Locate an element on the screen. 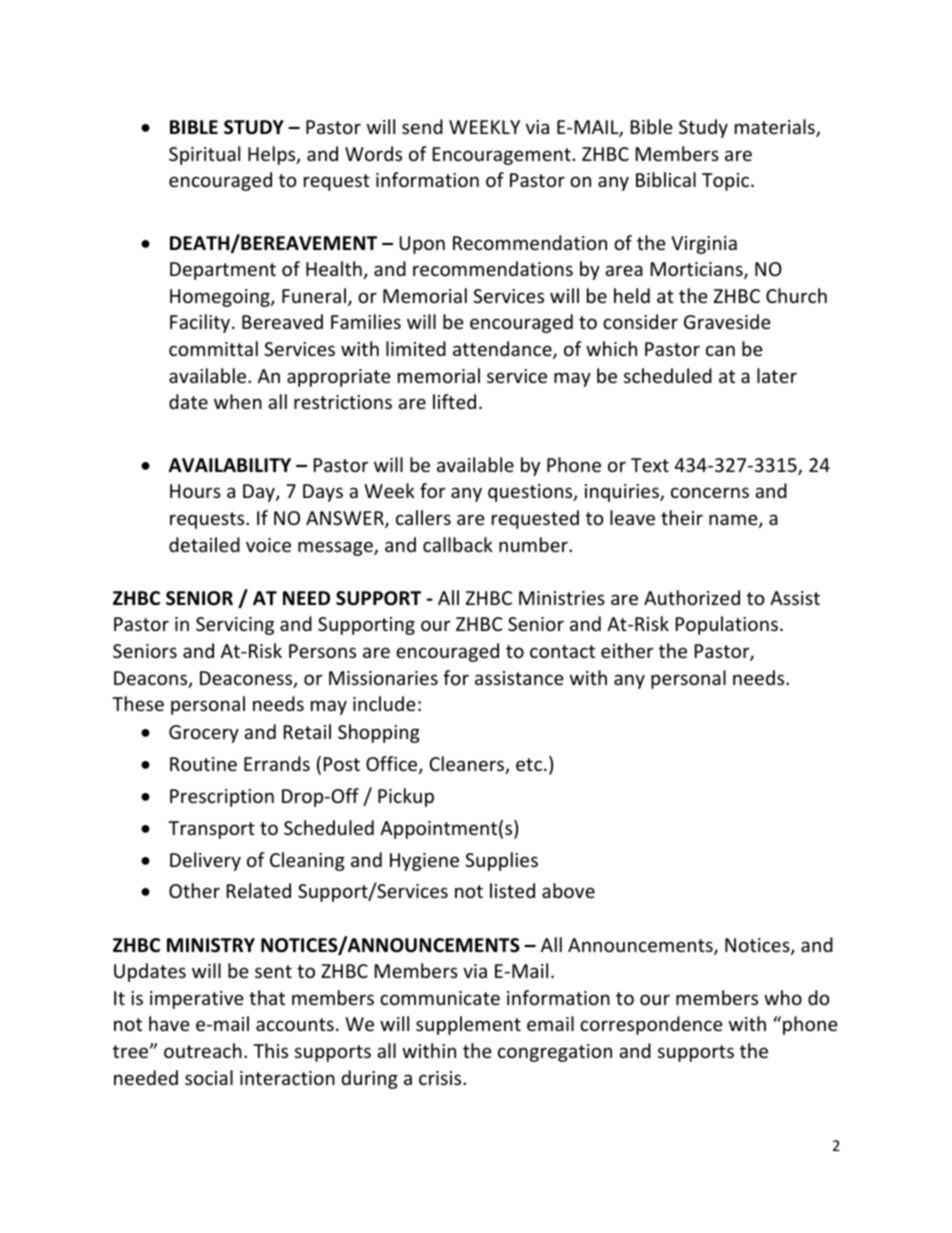  lifted is located at coordinates (454, 401).
